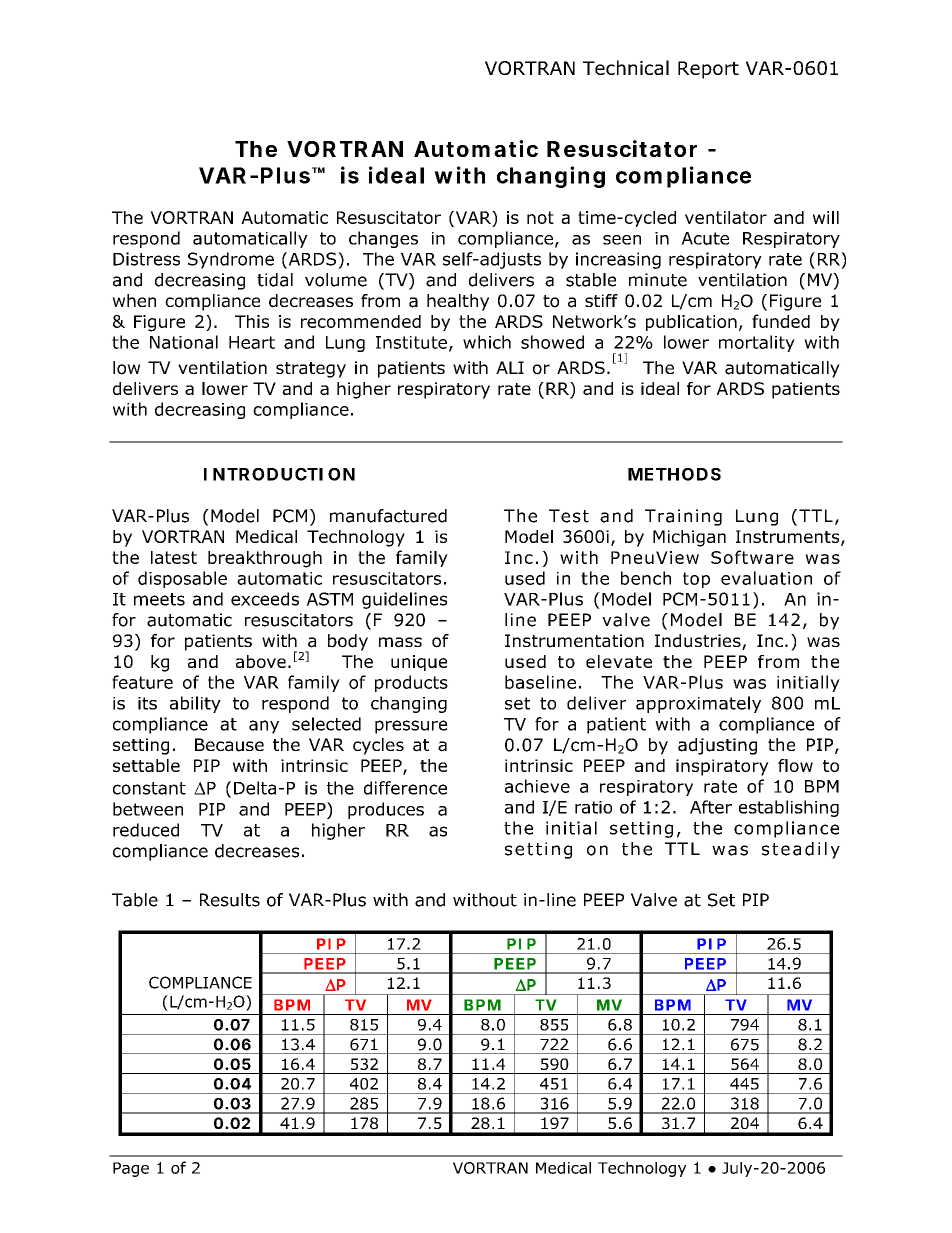  Describe the element at coordinates (265, 599) in the document. I see `exceeds` at that location.
